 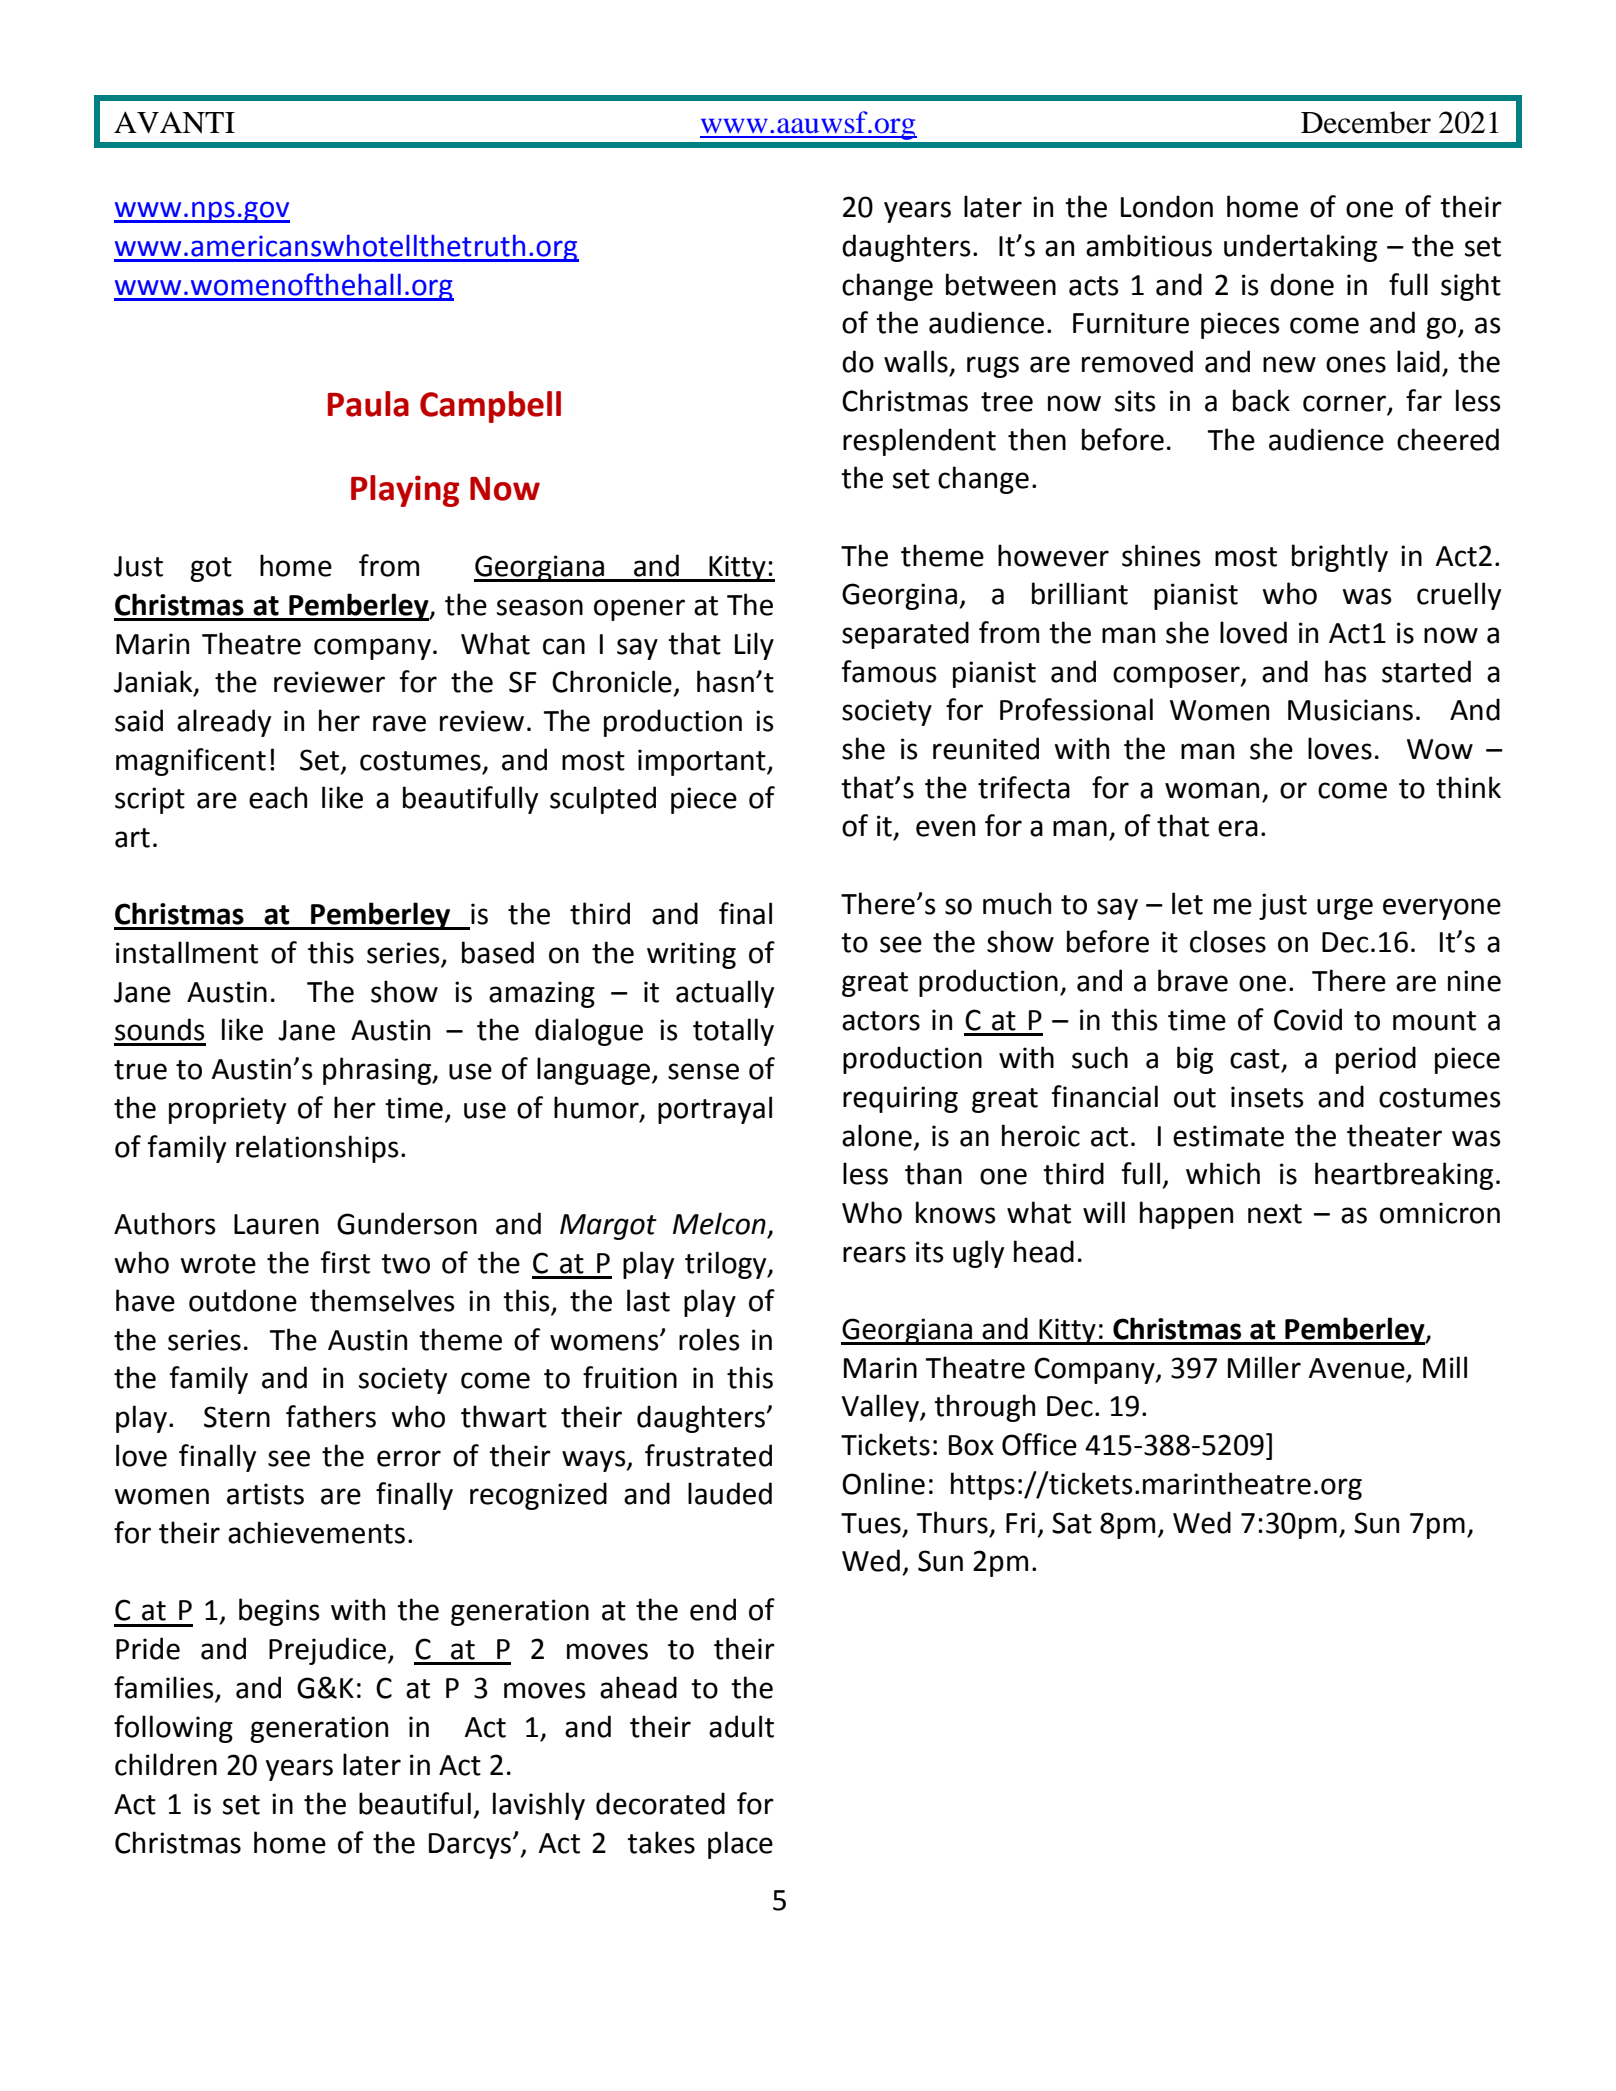 I want to click on place, so click(x=740, y=1845).
